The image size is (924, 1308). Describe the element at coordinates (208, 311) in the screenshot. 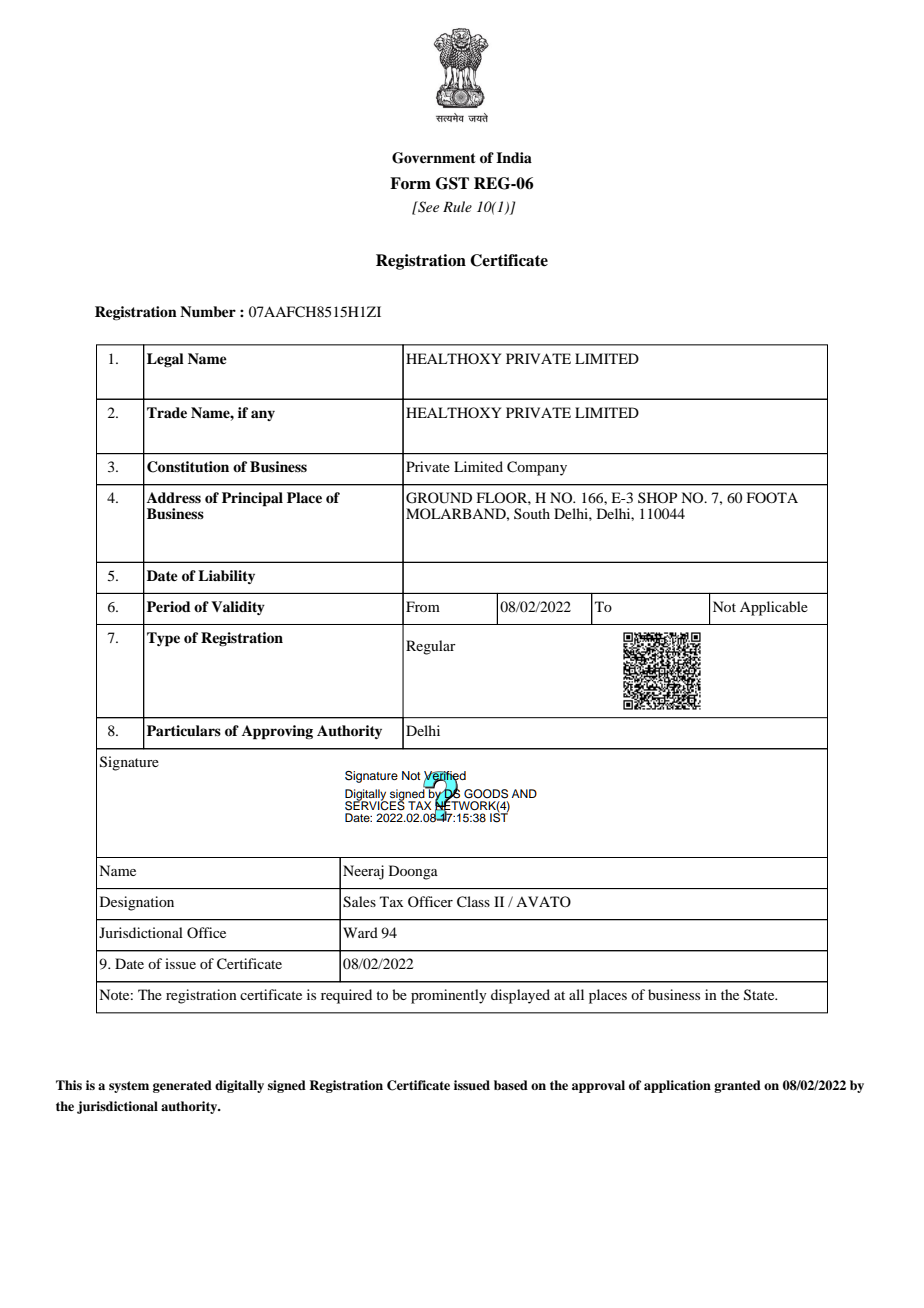

I see `Number` at that location.
